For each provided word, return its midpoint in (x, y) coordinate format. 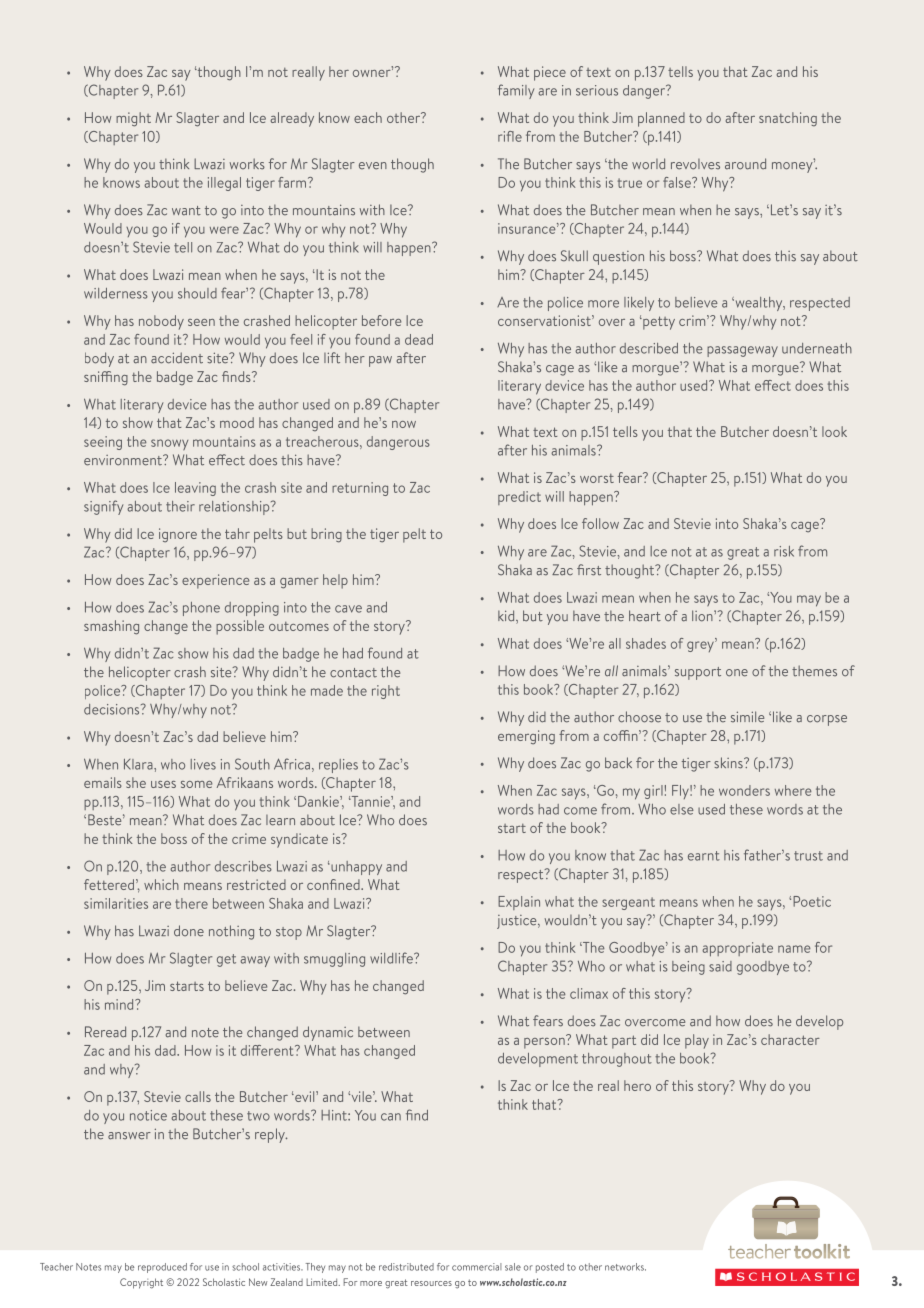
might (133, 119)
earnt (704, 856)
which (161, 884)
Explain (519, 903)
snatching (788, 119)
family (516, 91)
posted (550, 1268)
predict (519, 498)
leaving (195, 489)
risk (784, 551)
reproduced (162, 1268)
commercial (477, 1267)
